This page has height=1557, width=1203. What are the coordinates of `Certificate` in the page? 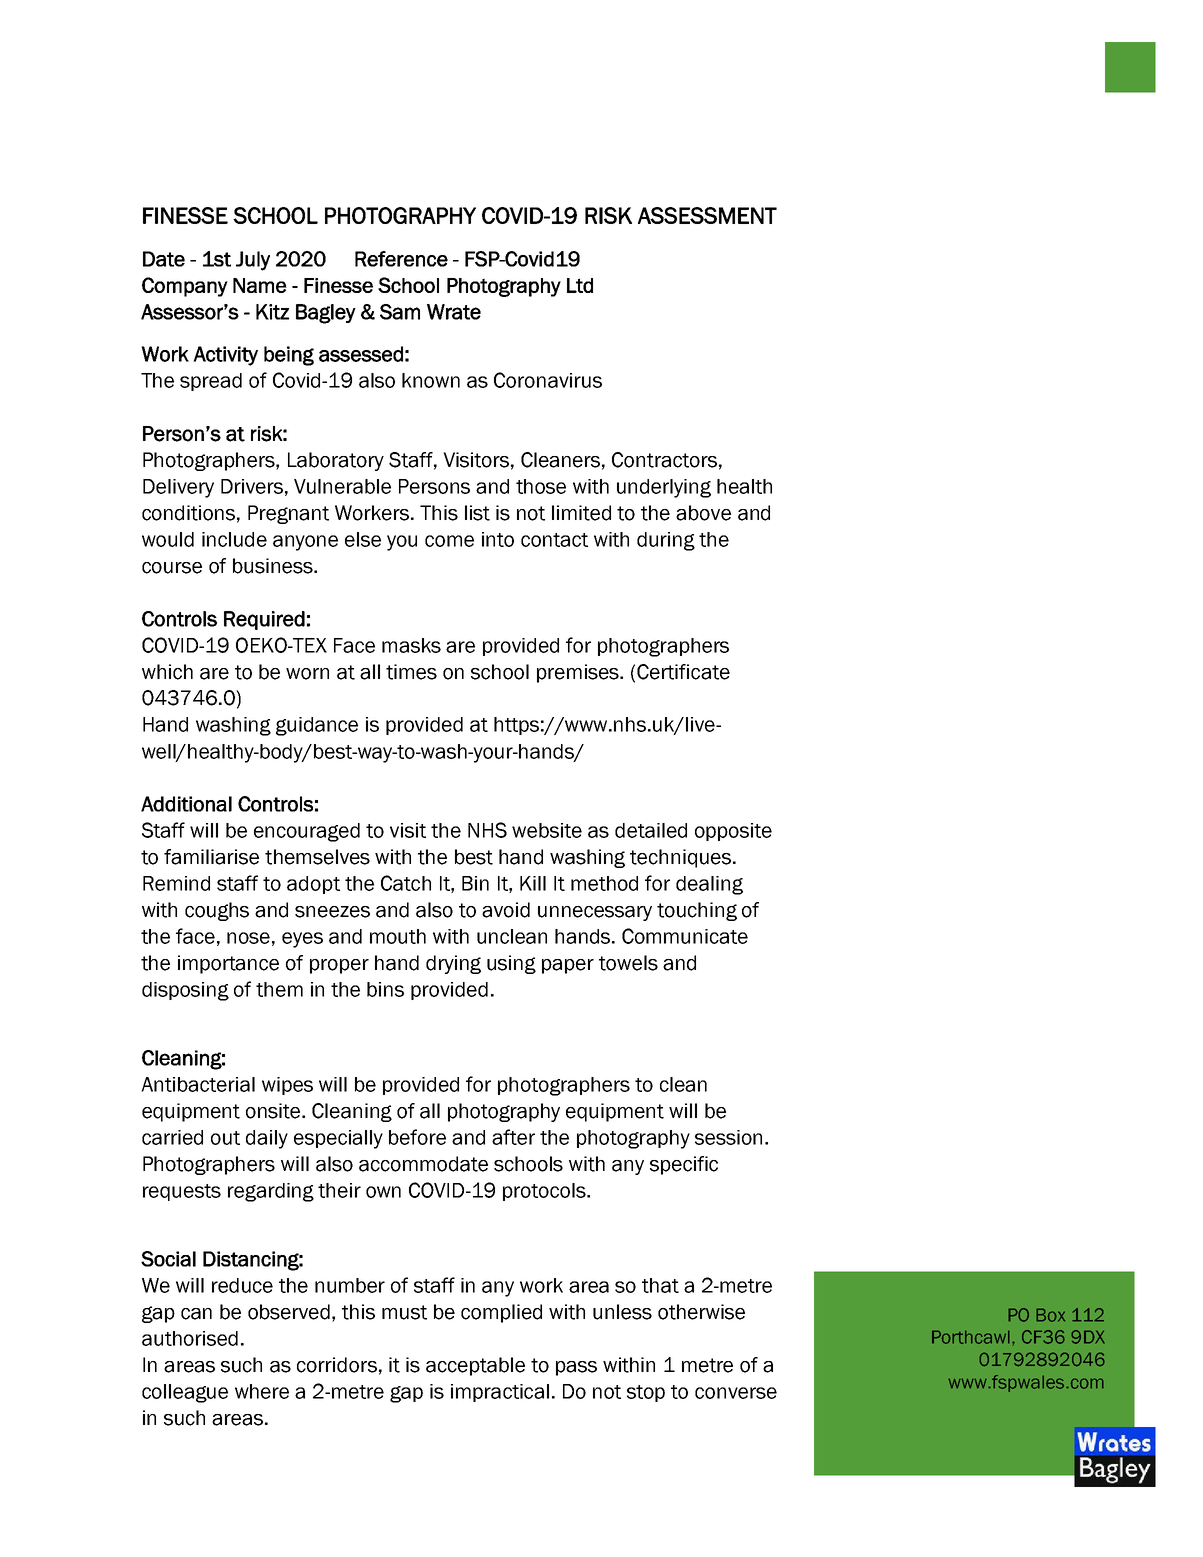 It's located at (683, 672).
